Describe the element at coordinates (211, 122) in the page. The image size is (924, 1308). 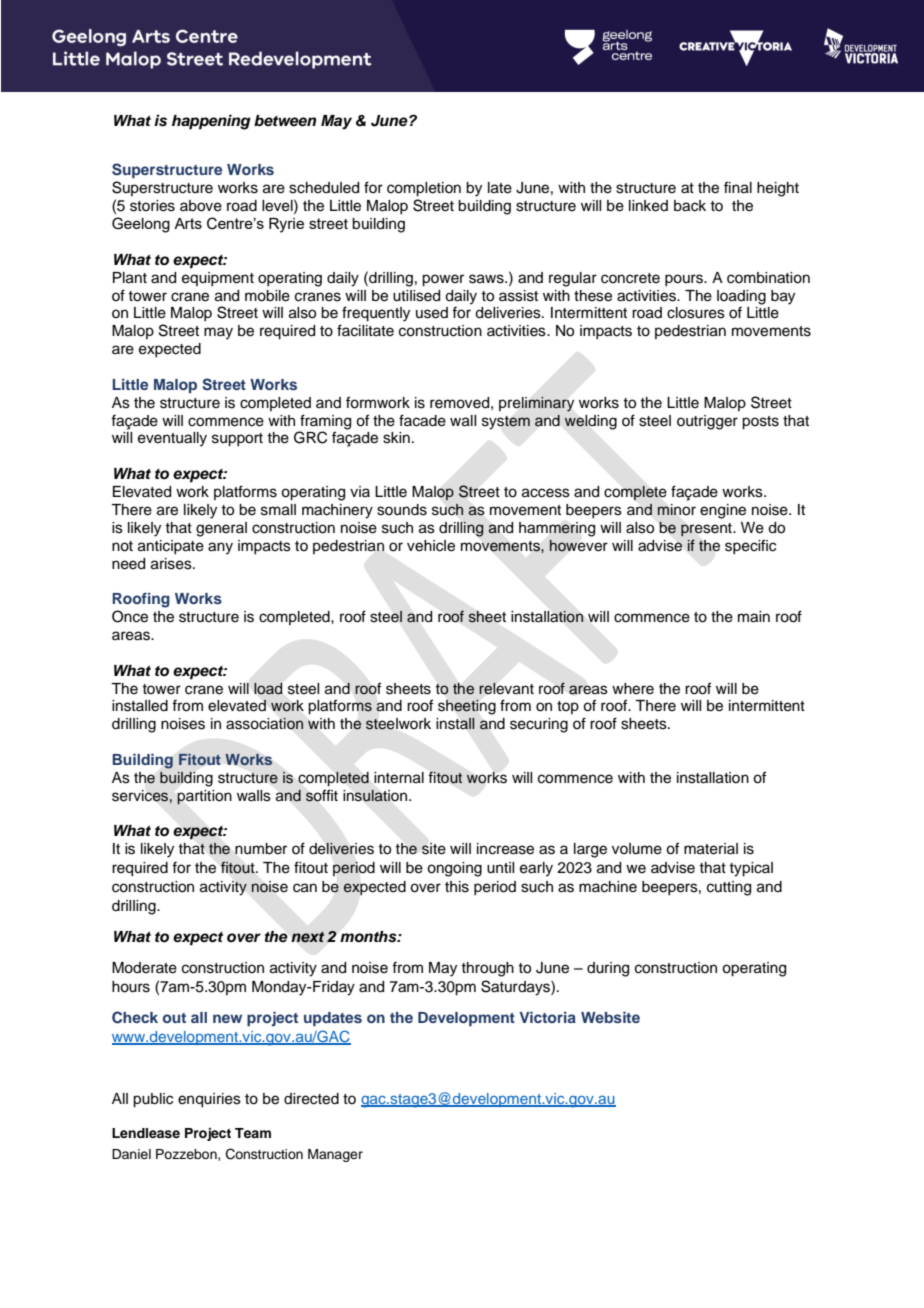
I see `happening` at that location.
